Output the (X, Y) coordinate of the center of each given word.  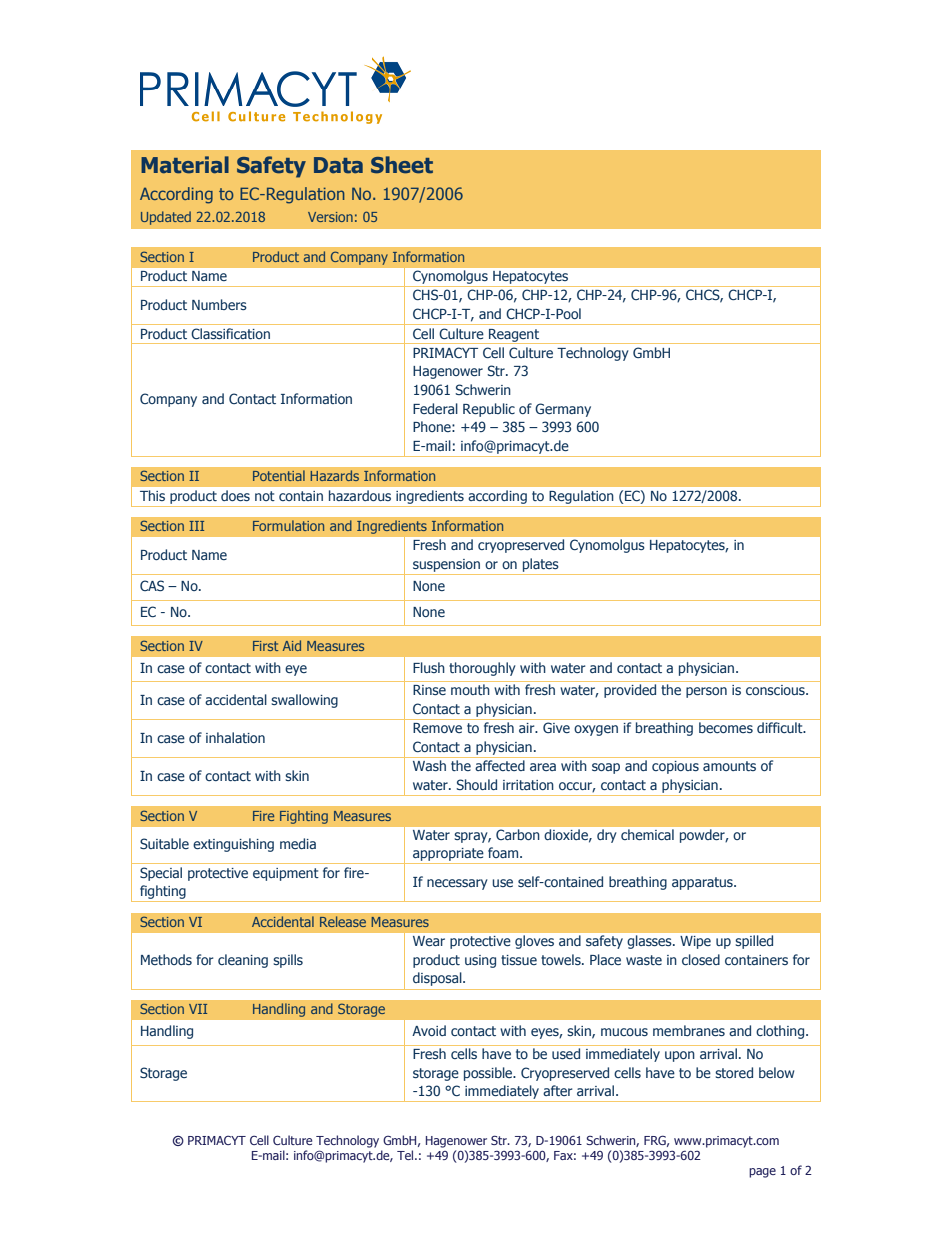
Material (185, 165)
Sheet (402, 165)
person (706, 692)
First (265, 646)
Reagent (514, 336)
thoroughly (482, 669)
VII (198, 1009)
